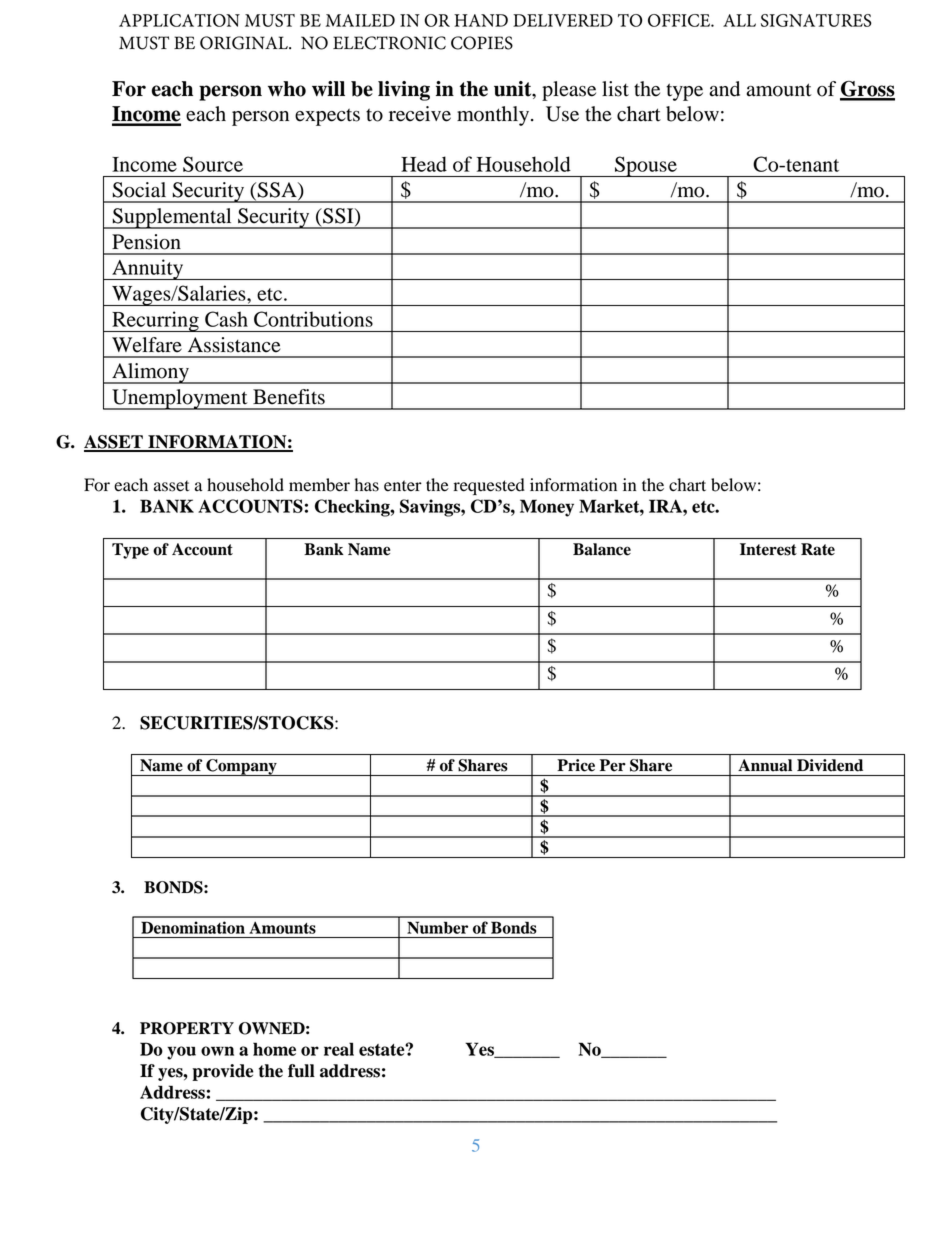 This screenshot has height=1233, width=952. Describe the element at coordinates (245, 43) in the screenshot. I see `ORIGINAL` at that location.
